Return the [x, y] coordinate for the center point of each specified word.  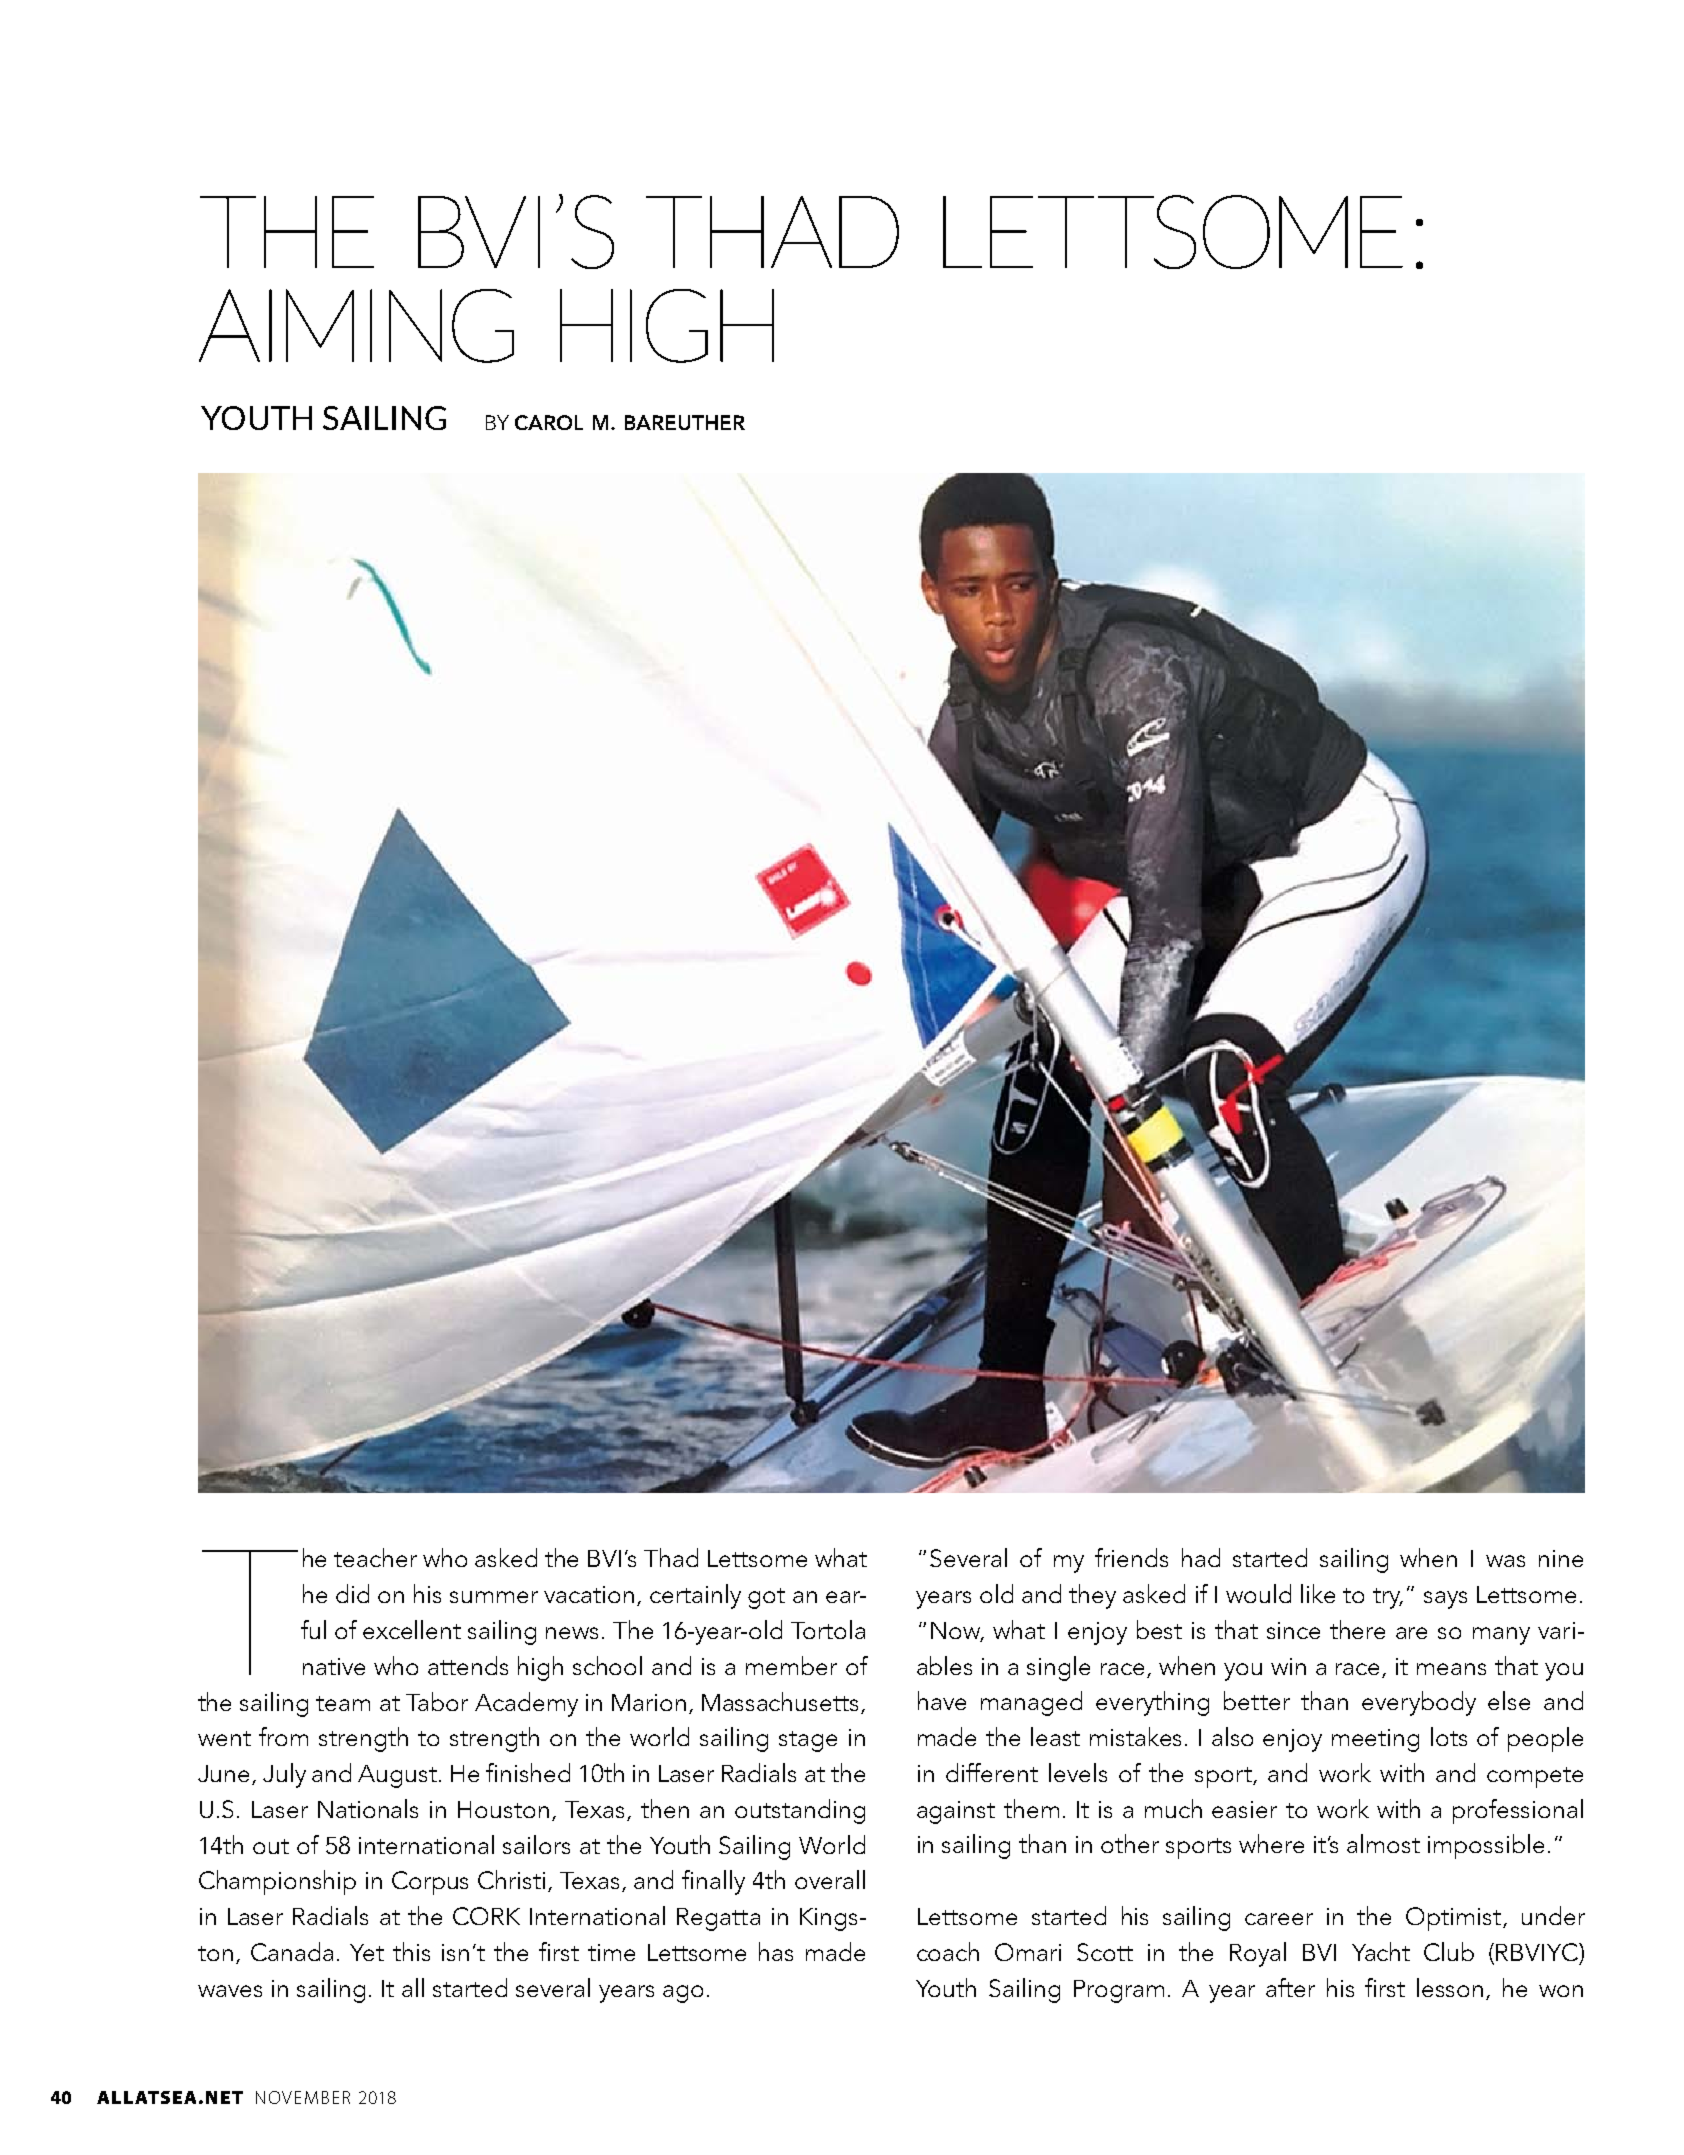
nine [1561, 1558]
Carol [549, 422]
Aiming [356, 326]
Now [957, 1632]
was [1505, 1561]
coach [948, 1951]
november [303, 2097]
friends [1131, 1557]
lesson [1450, 1987]
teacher [375, 1557]
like [1318, 1593]
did [352, 1593]
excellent [412, 1629]
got [766, 1598]
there [1357, 1629]
